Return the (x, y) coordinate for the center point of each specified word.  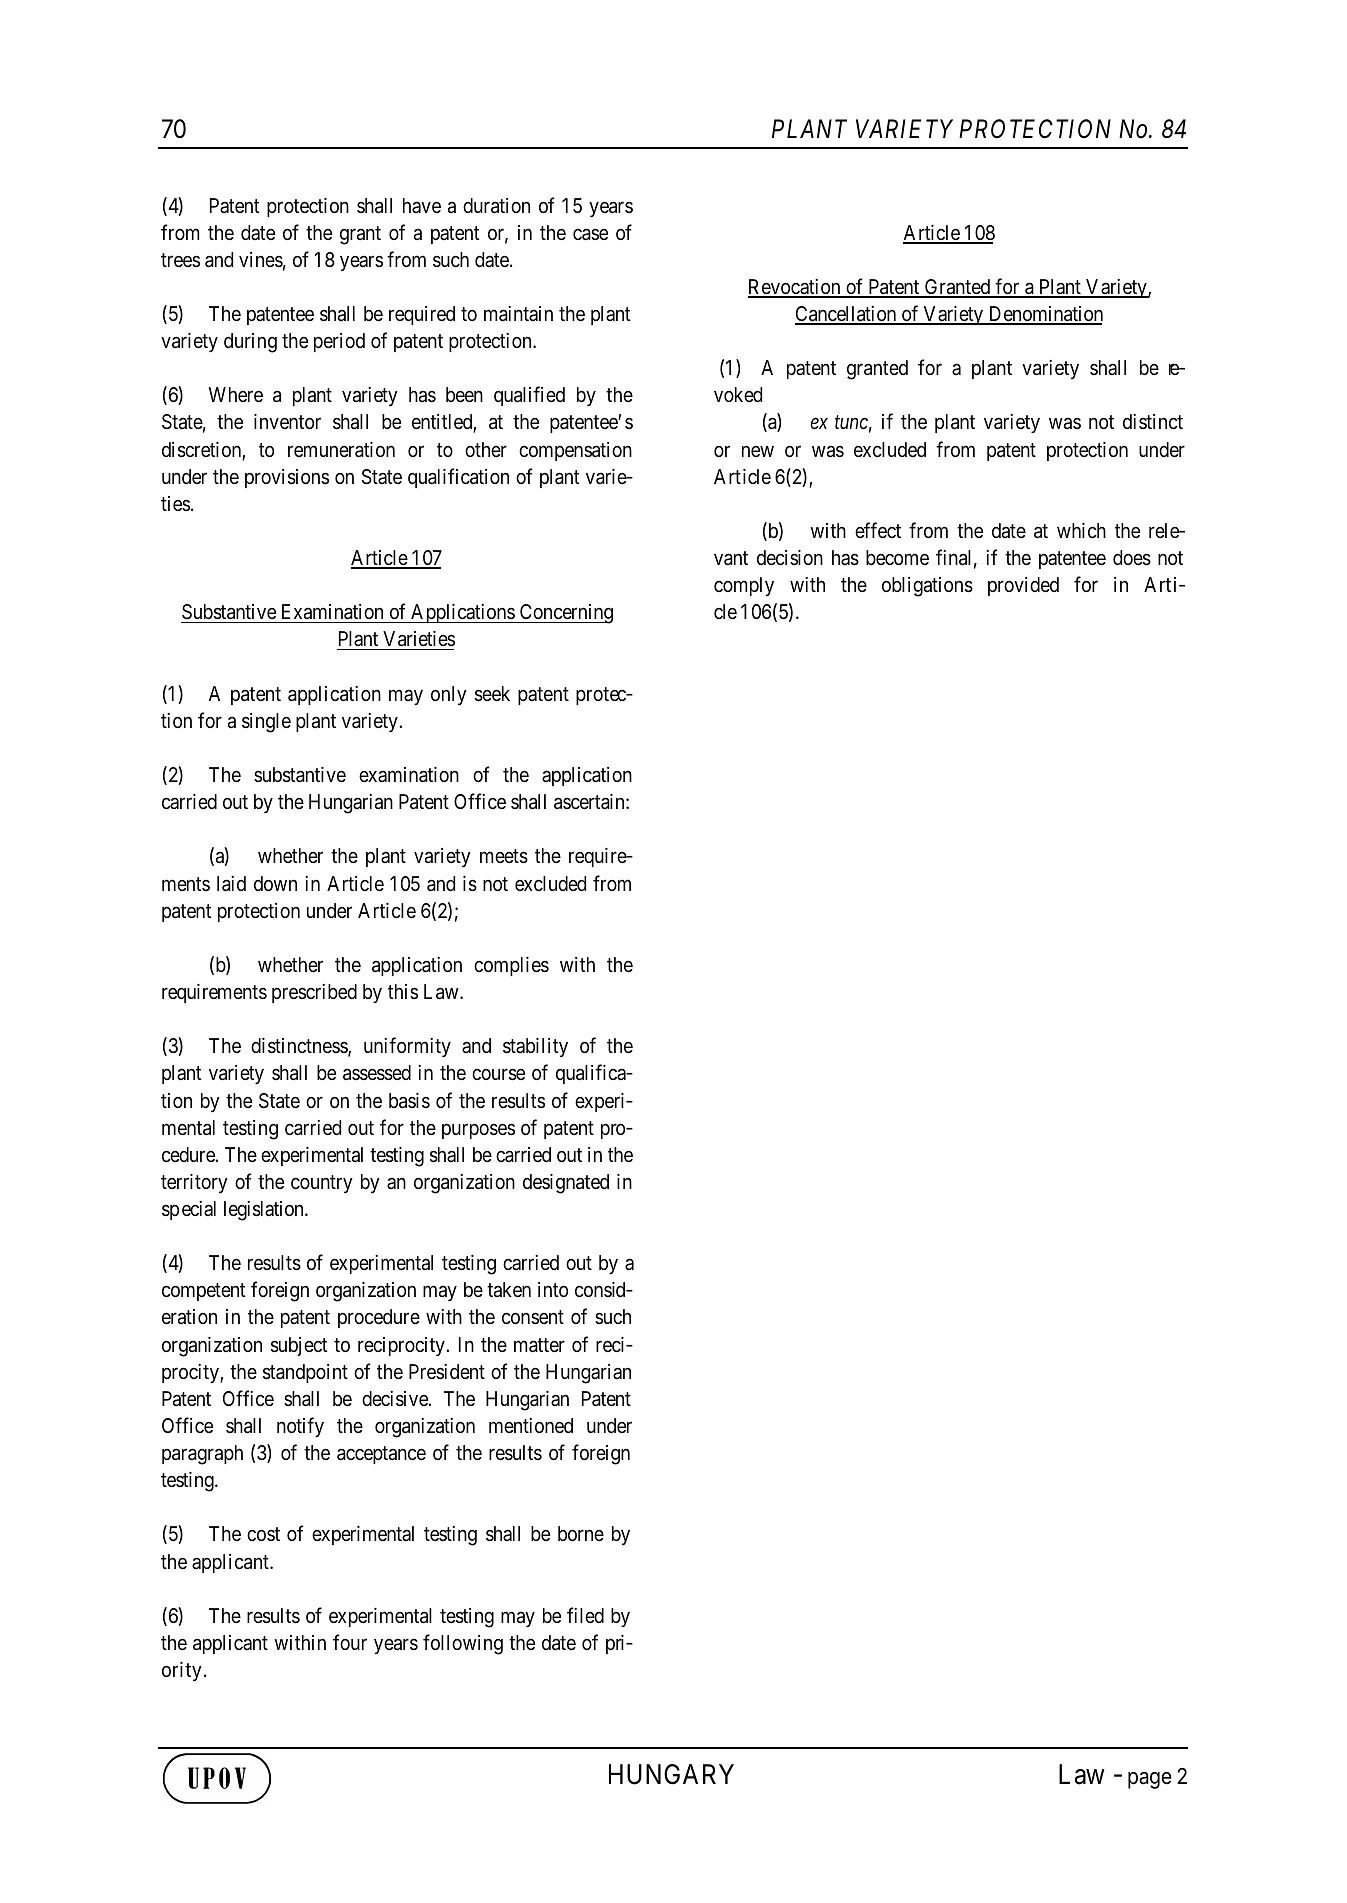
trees (180, 260)
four (350, 1642)
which (1081, 530)
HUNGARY (671, 1774)
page (1149, 1780)
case (590, 234)
